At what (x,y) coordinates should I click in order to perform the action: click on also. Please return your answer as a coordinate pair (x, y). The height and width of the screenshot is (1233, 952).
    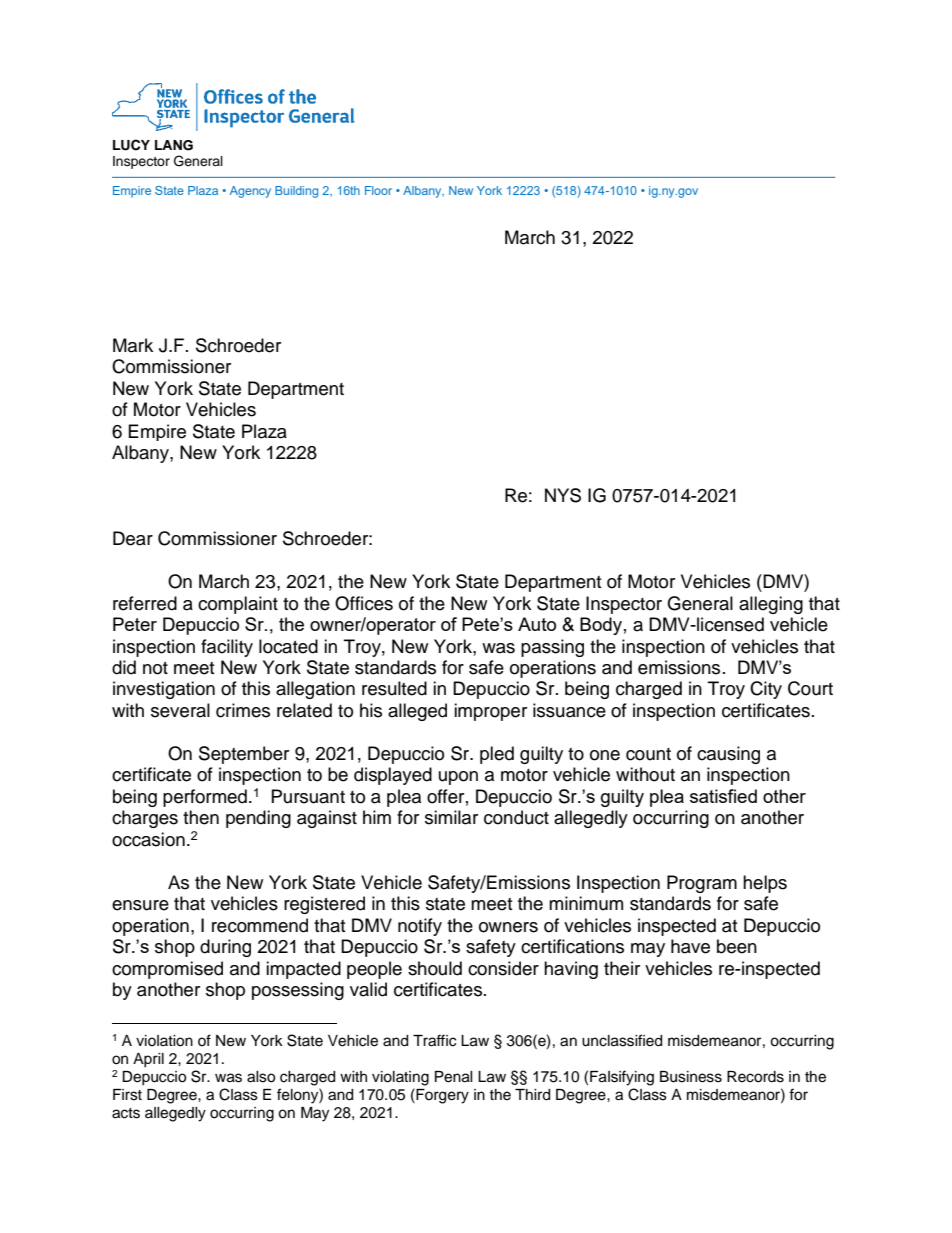
    Looking at the image, I should click on (261, 1077).
